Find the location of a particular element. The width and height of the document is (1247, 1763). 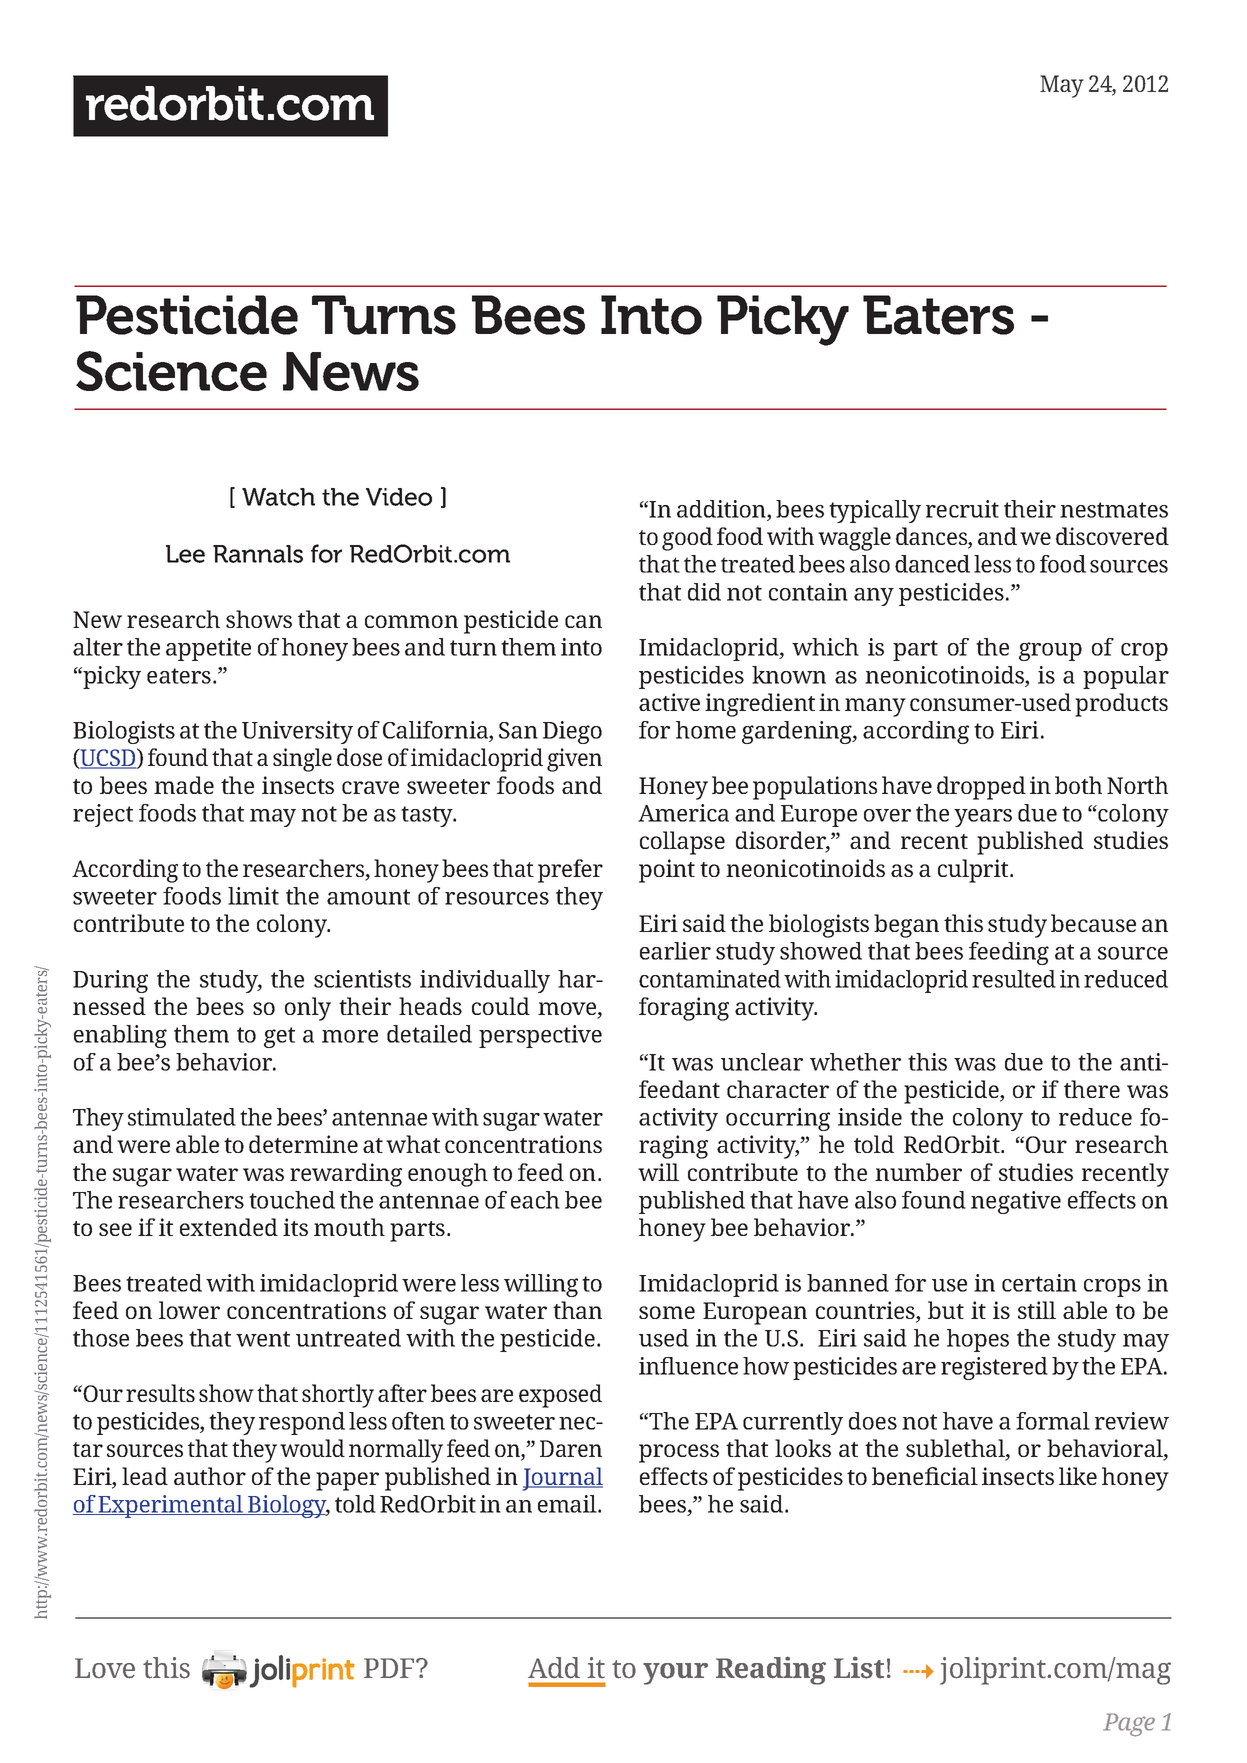

Lee is located at coordinates (185, 554).
